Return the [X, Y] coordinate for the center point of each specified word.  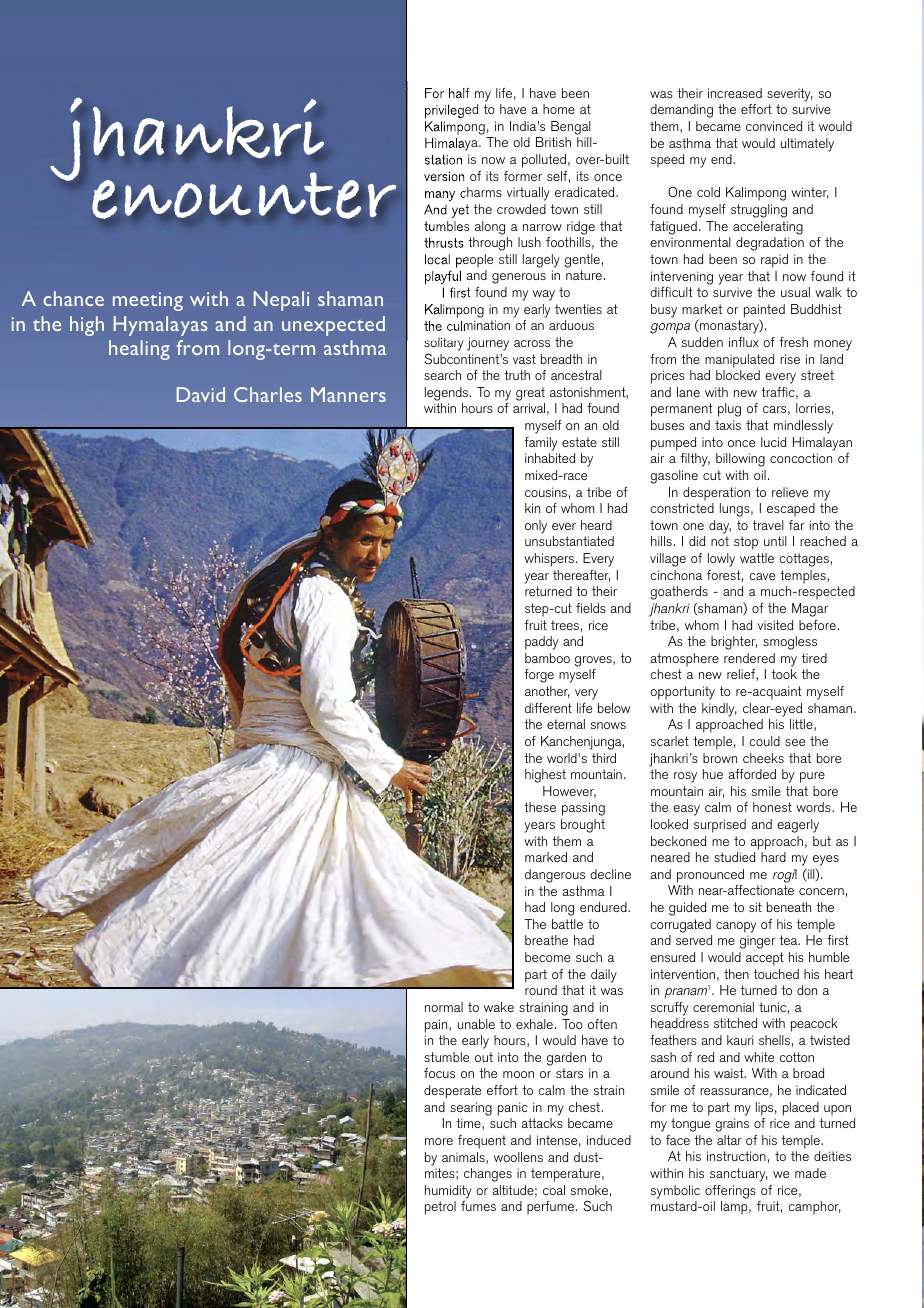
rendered [749, 658]
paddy [541, 643]
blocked [738, 375]
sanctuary [739, 1175]
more [439, 1141]
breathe [546, 940]
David [201, 394]
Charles [268, 394]
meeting [148, 301]
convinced [774, 126]
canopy [736, 927]
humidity [448, 1192]
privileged [451, 111]
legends [448, 394]
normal [444, 1007]
